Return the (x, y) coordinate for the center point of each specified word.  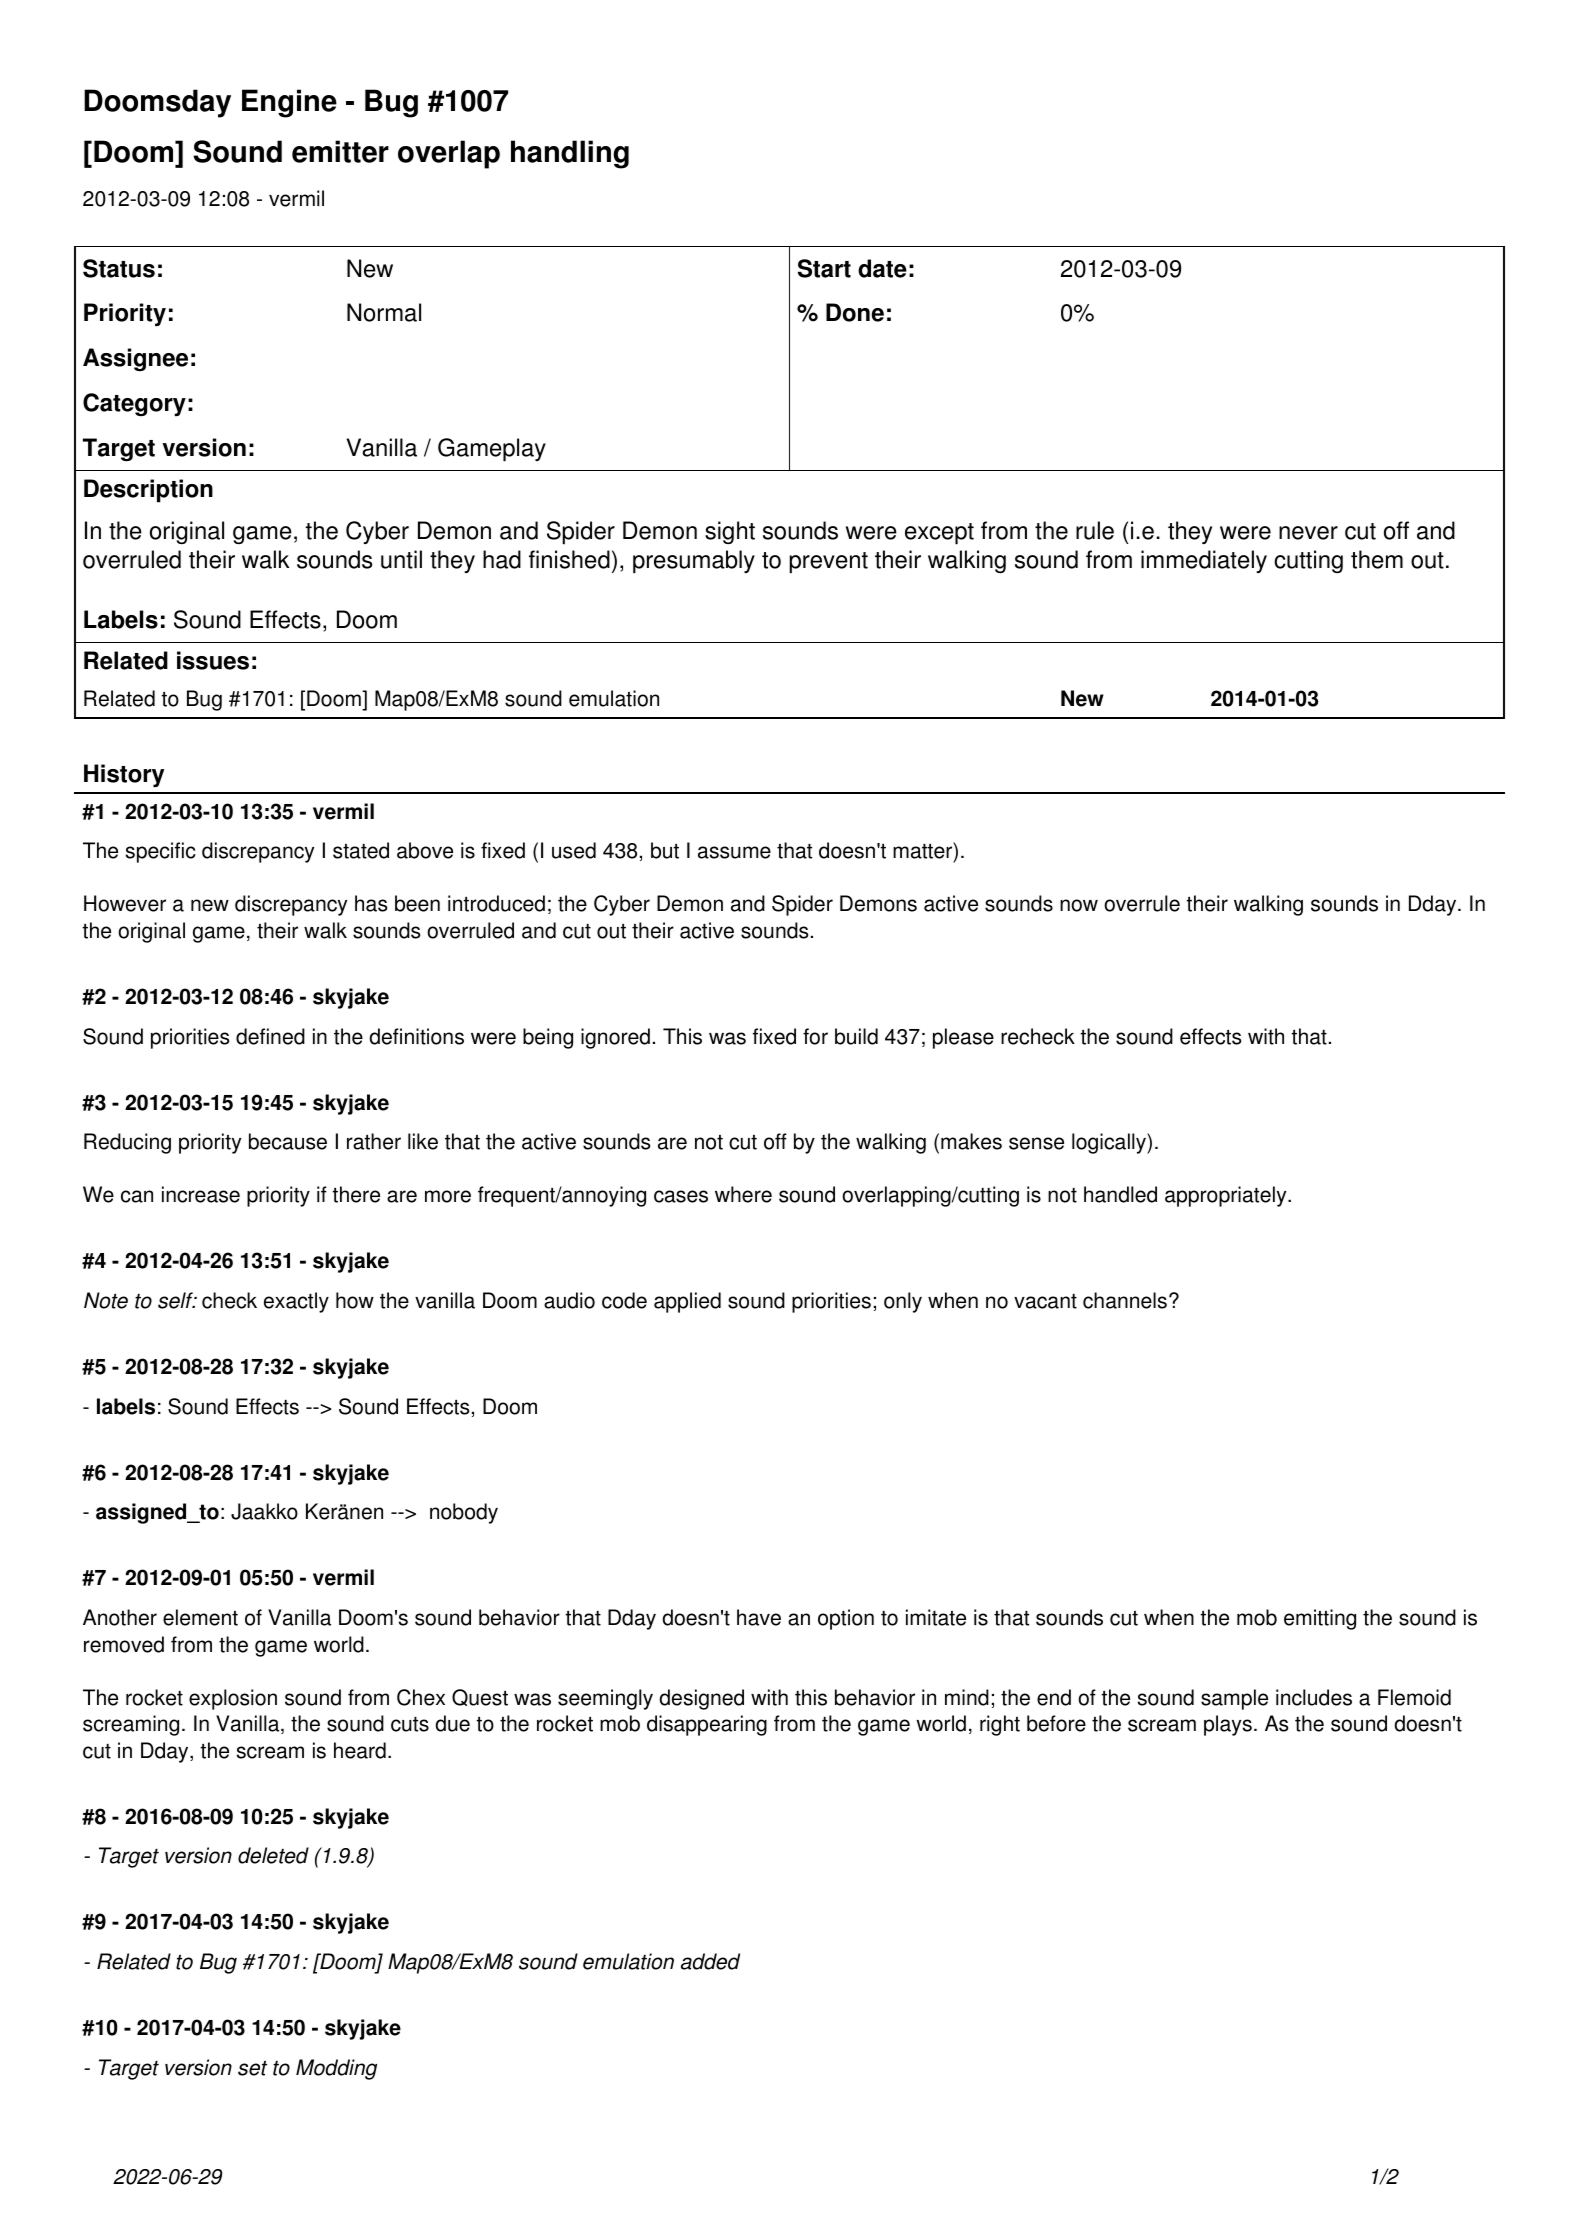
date (882, 268)
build (856, 1036)
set (252, 2068)
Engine (289, 103)
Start (824, 268)
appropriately (1227, 1196)
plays (1228, 1725)
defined (270, 1036)
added (710, 1961)
